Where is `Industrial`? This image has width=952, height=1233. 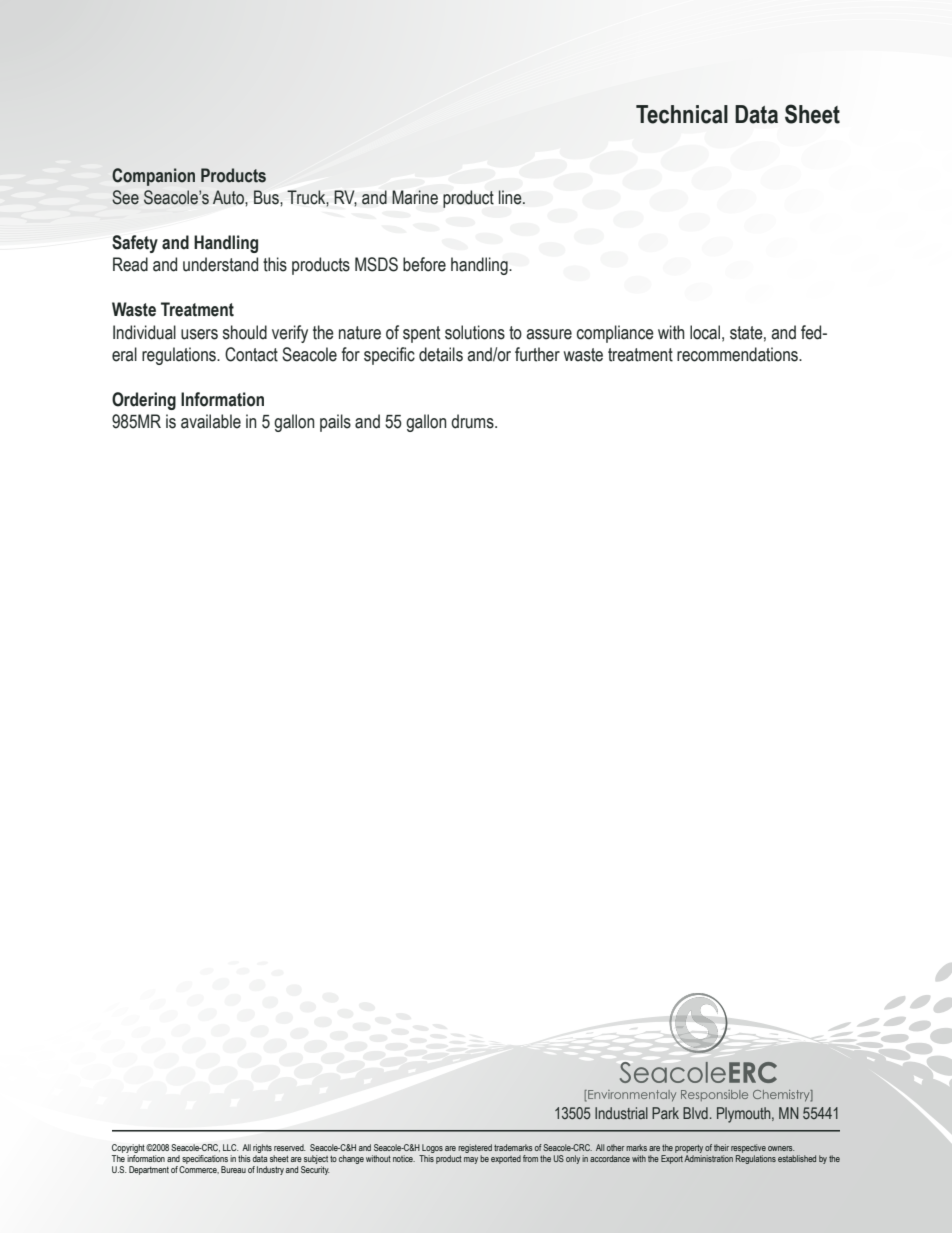
Industrial is located at coordinates (621, 1113).
